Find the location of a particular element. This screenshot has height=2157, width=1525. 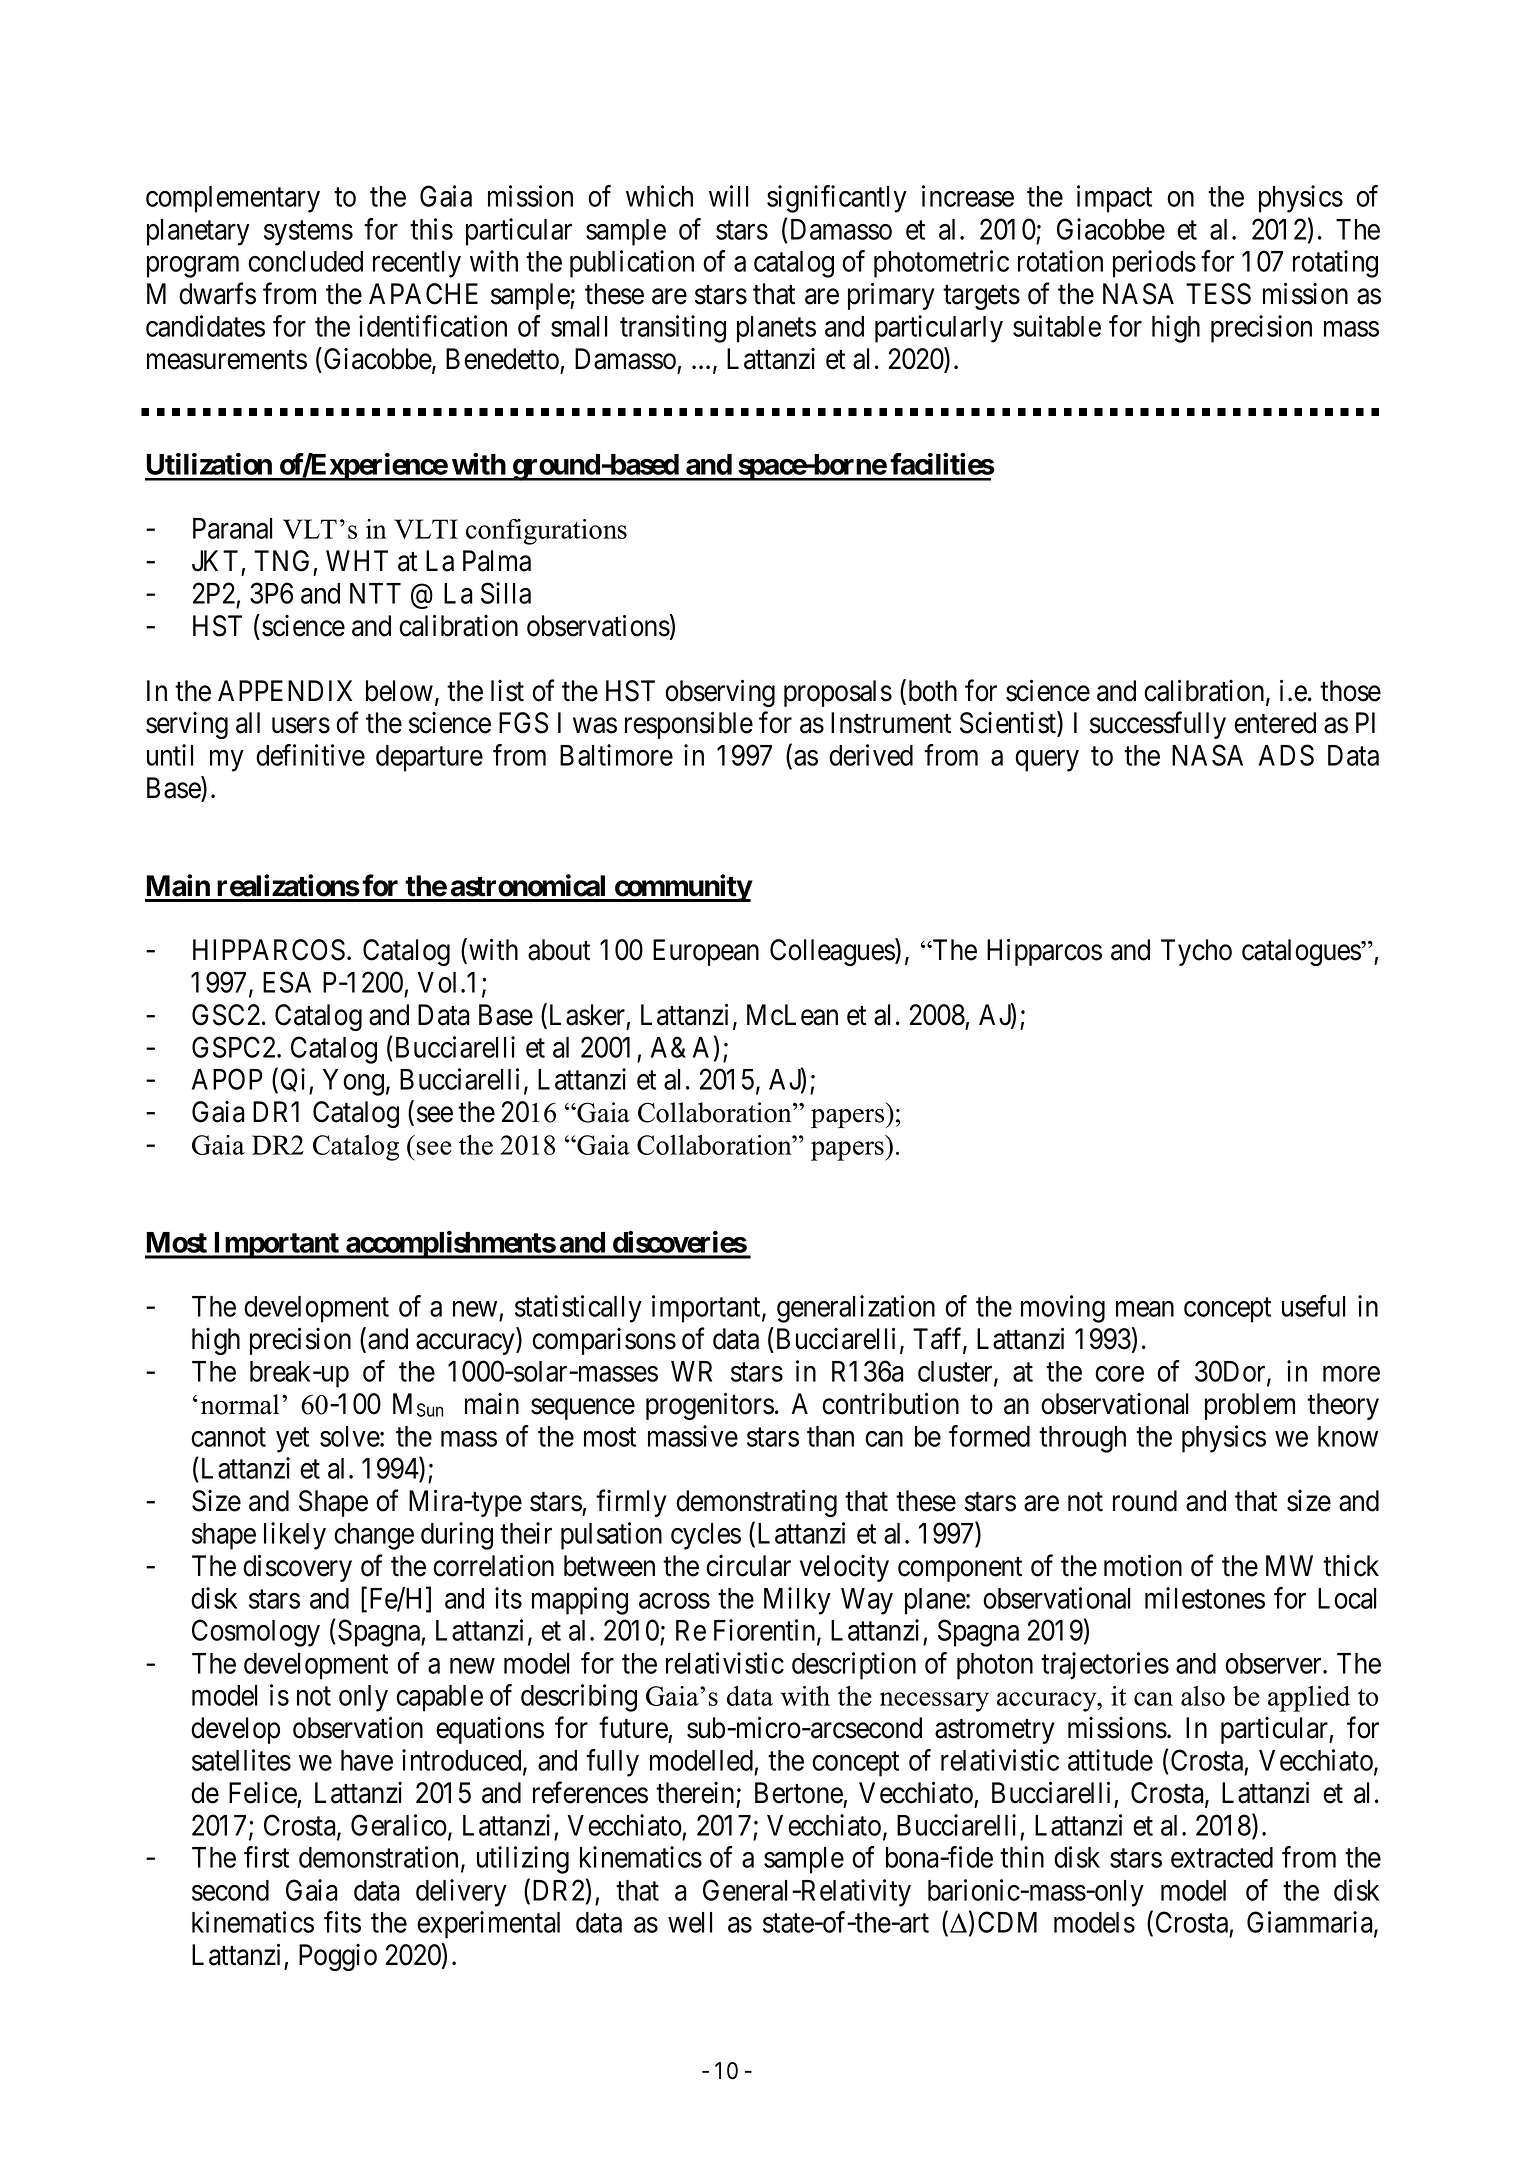

definitive is located at coordinates (310, 755).
